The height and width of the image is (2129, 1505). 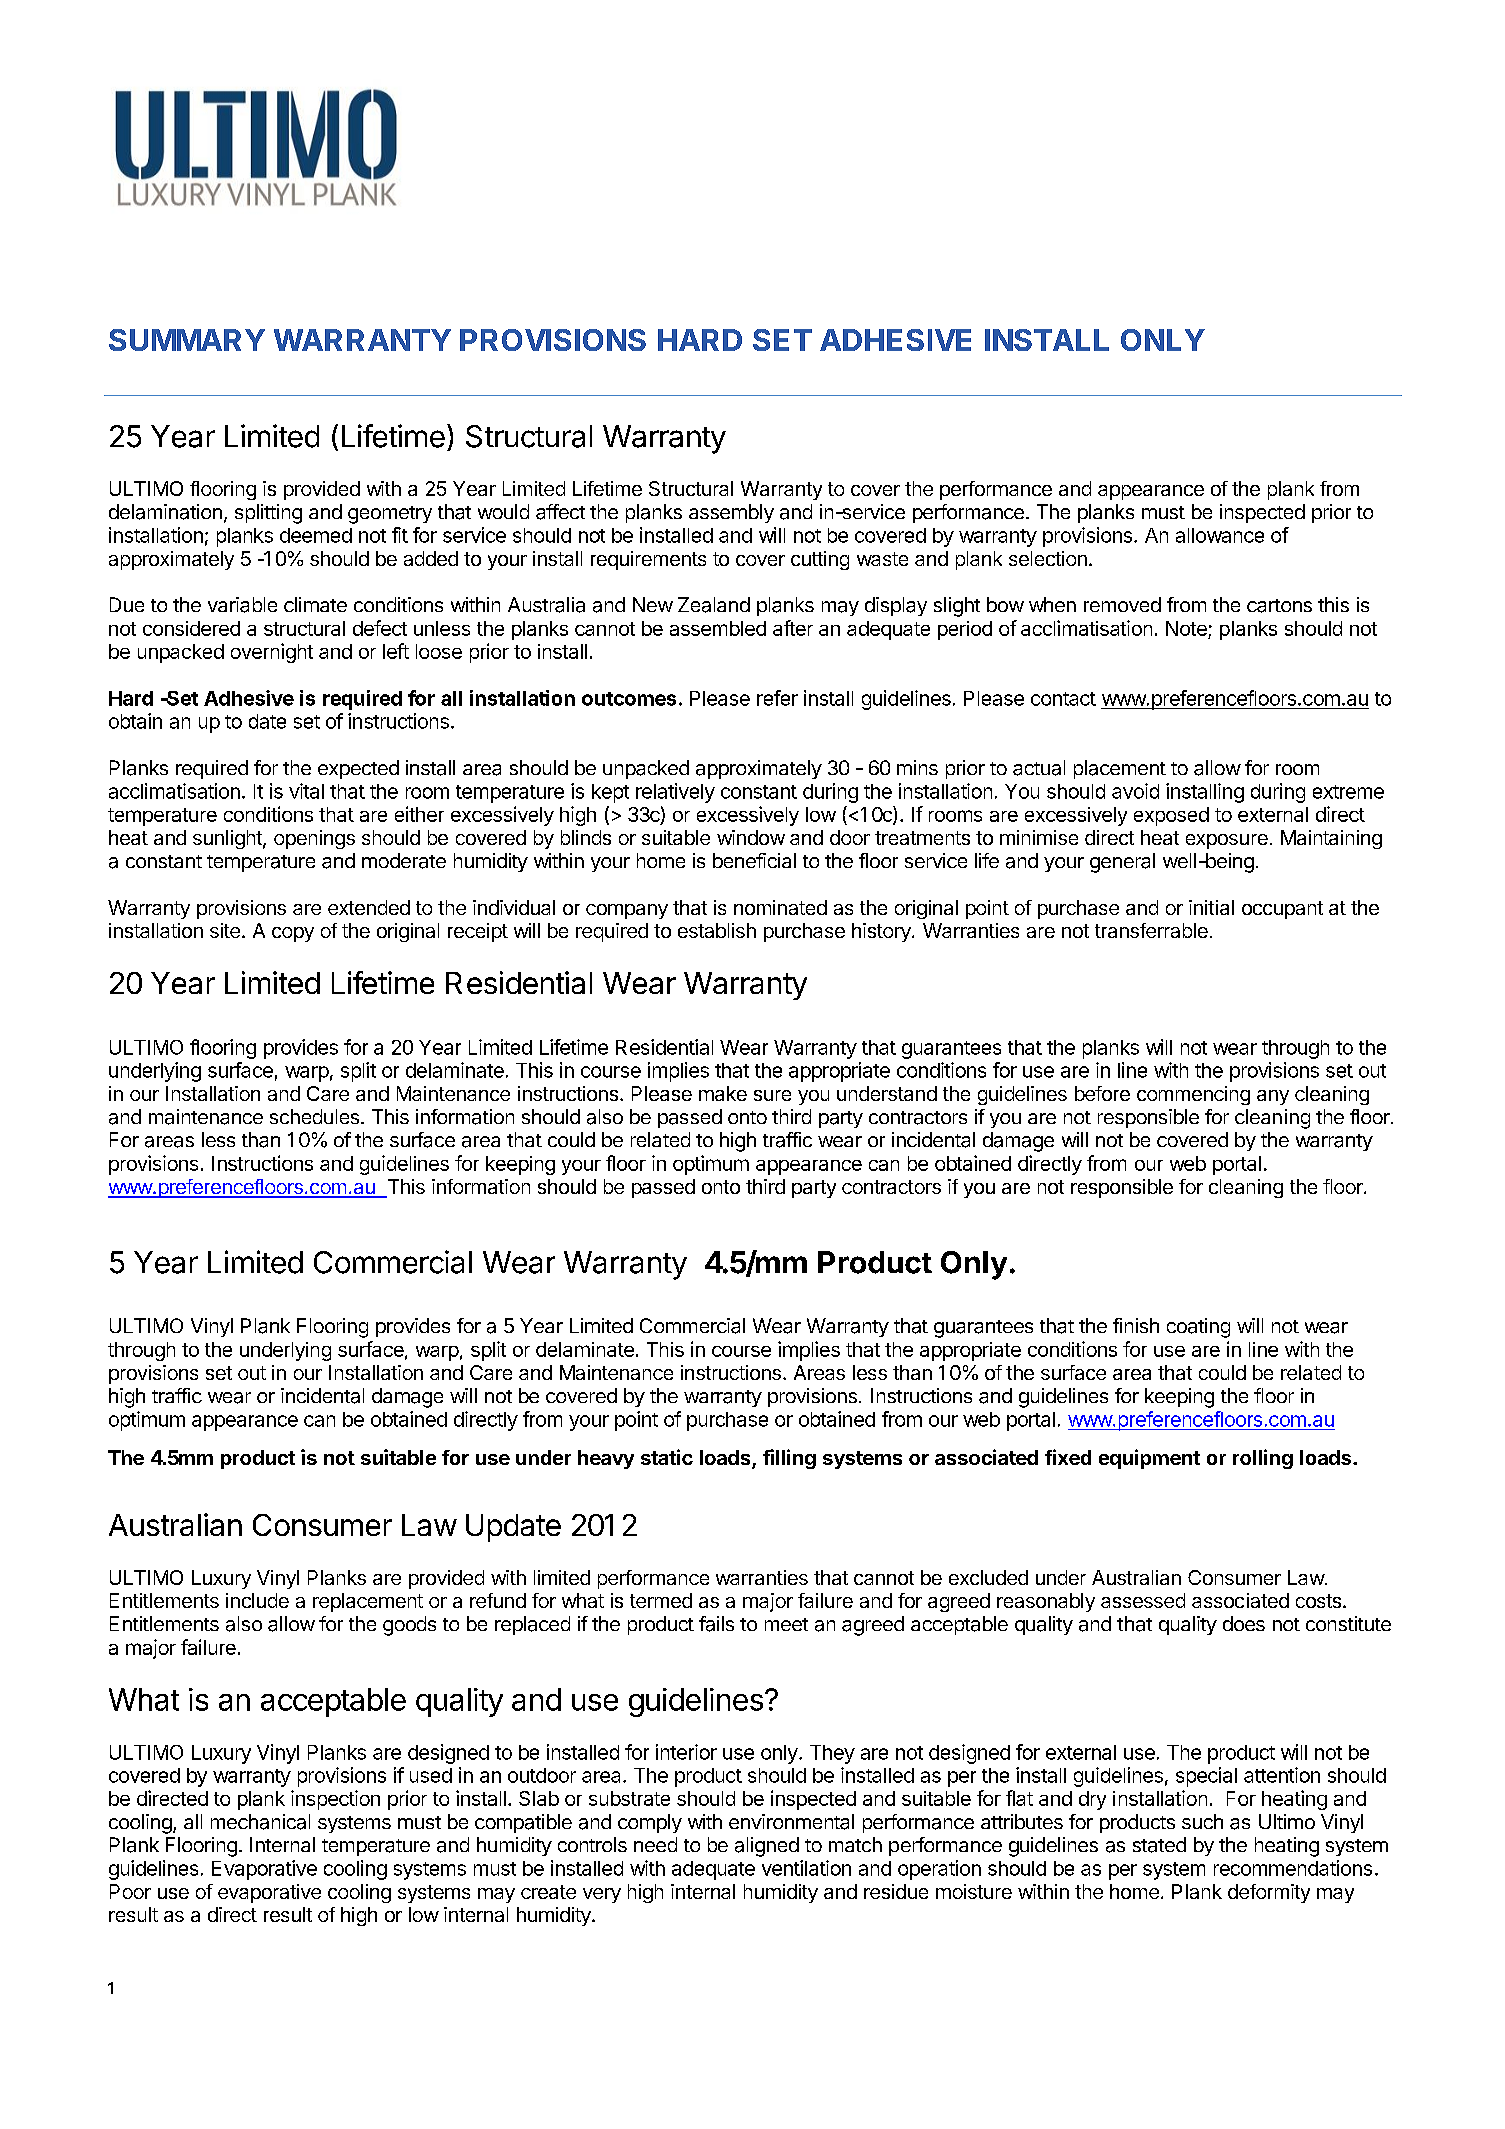 I want to click on assembly, so click(x=731, y=513).
